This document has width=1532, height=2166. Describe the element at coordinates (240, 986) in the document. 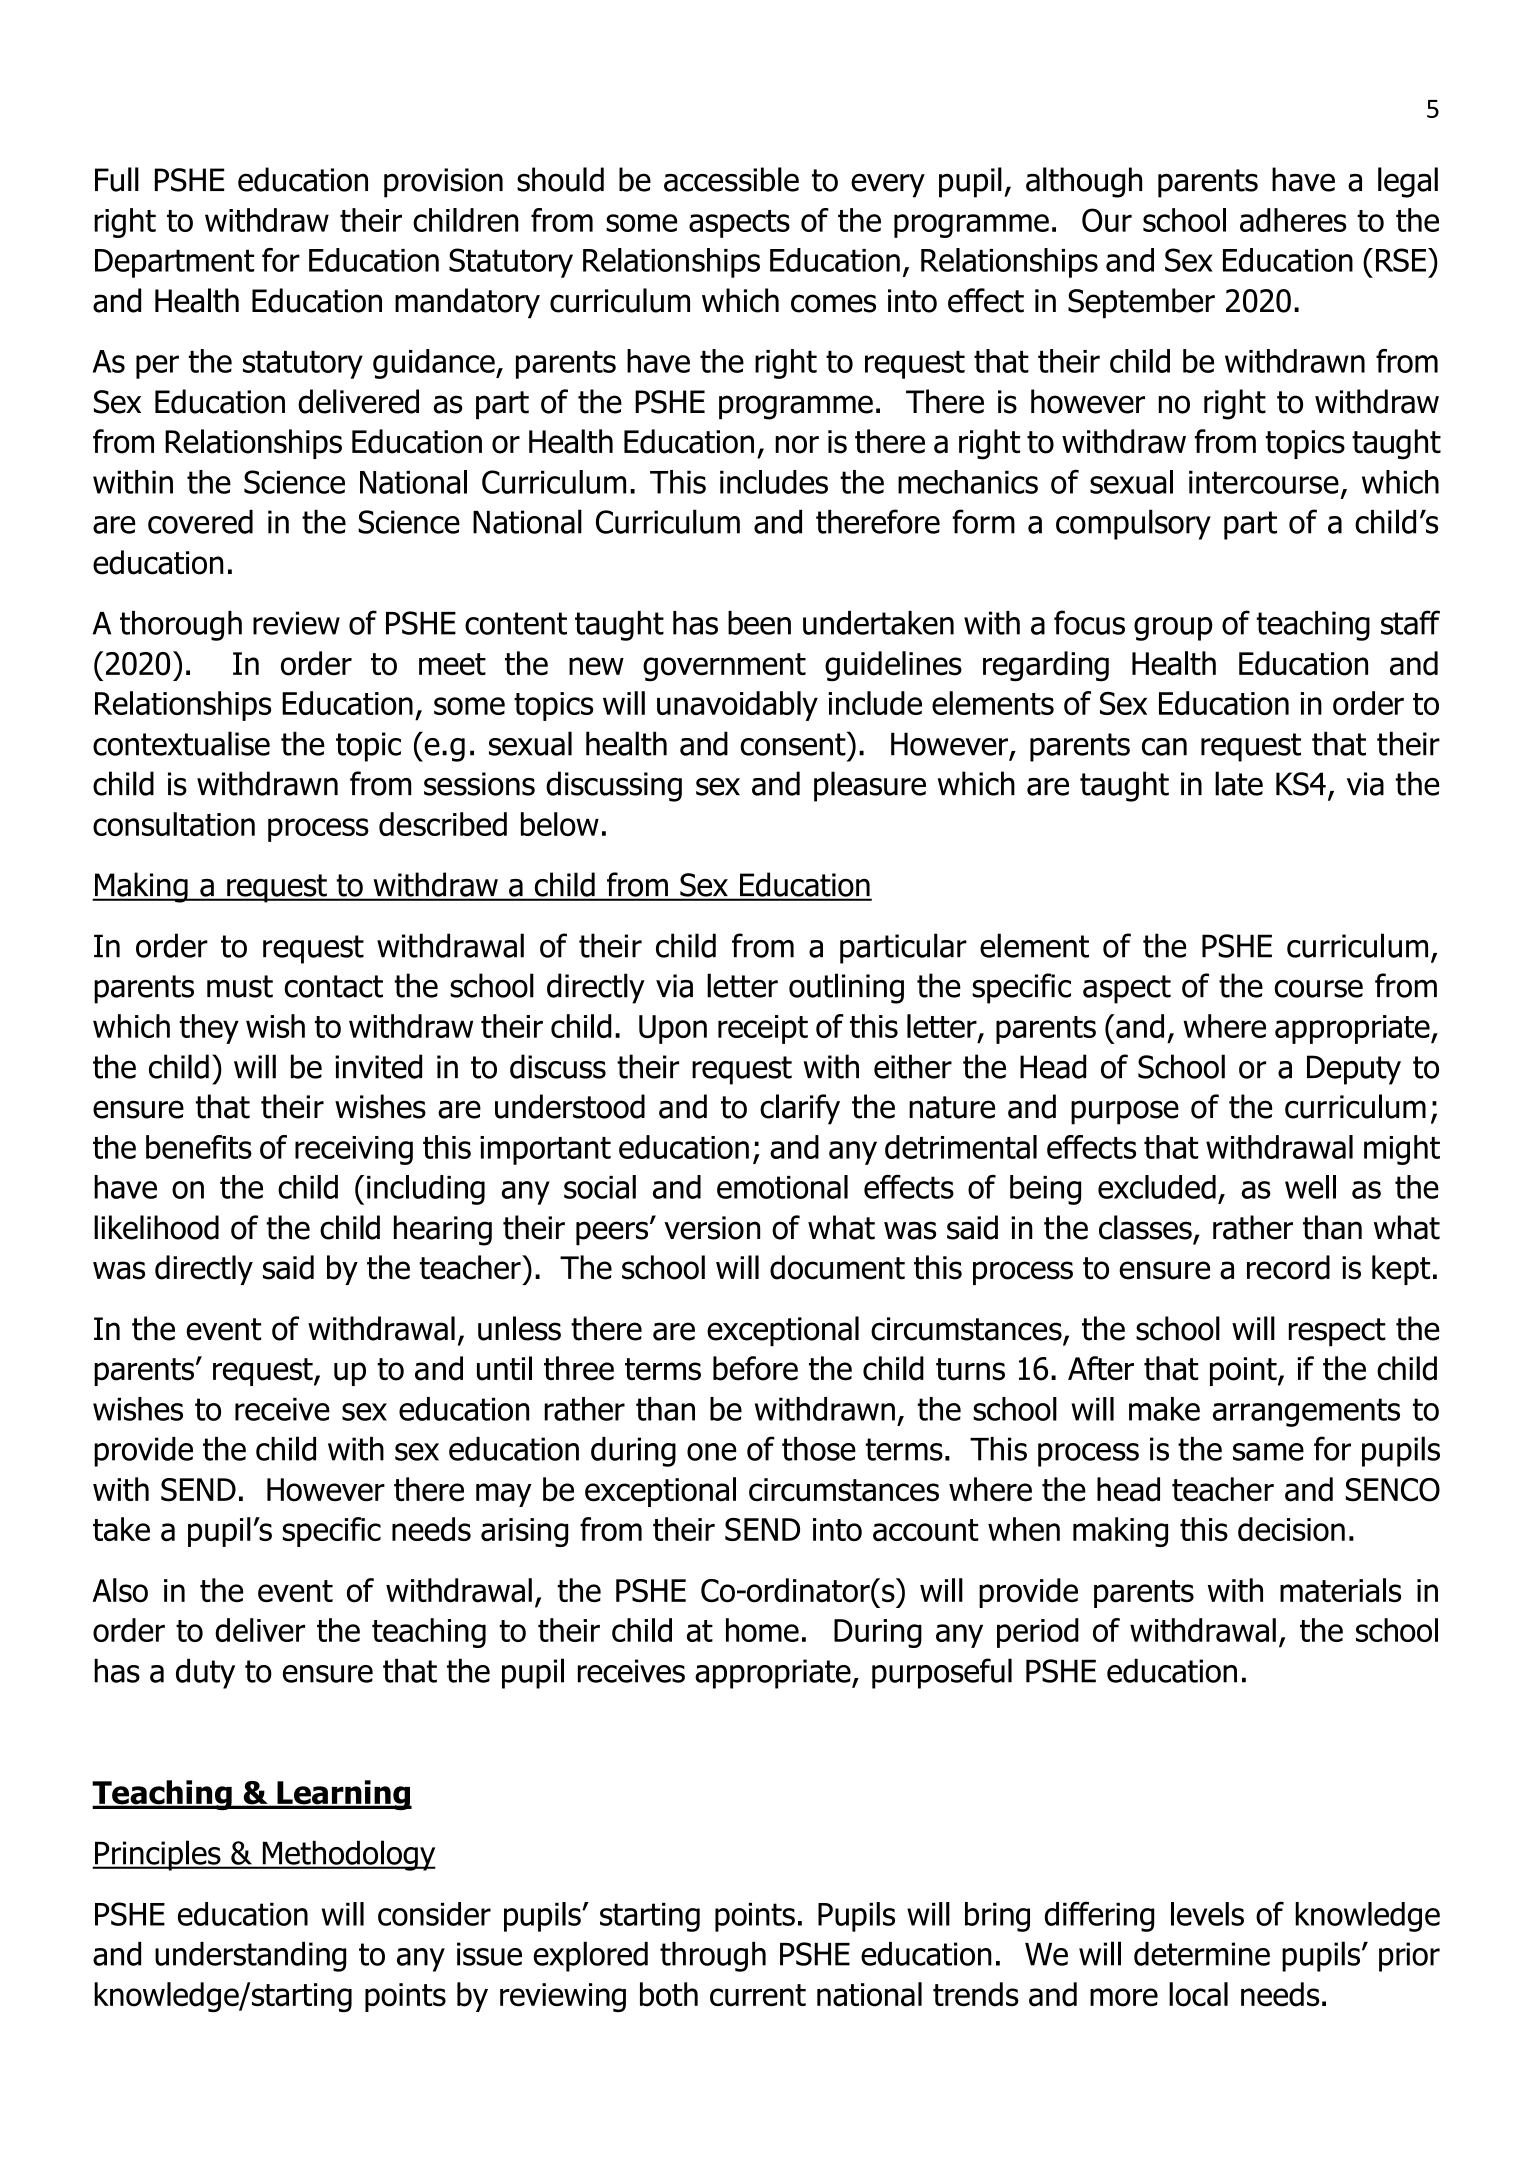

I see `must` at that location.
